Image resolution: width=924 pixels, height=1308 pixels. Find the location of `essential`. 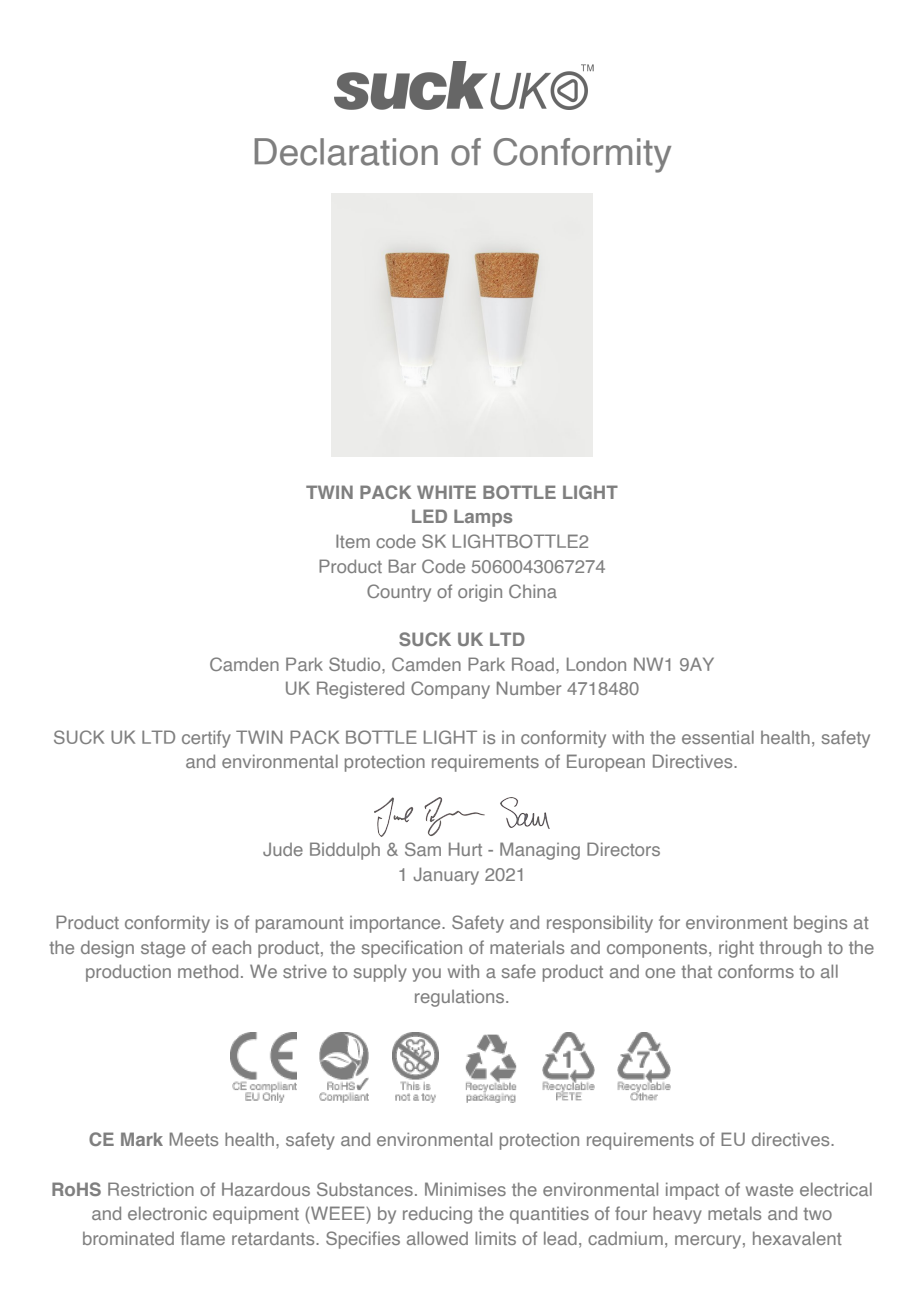

essential is located at coordinates (718, 737).
